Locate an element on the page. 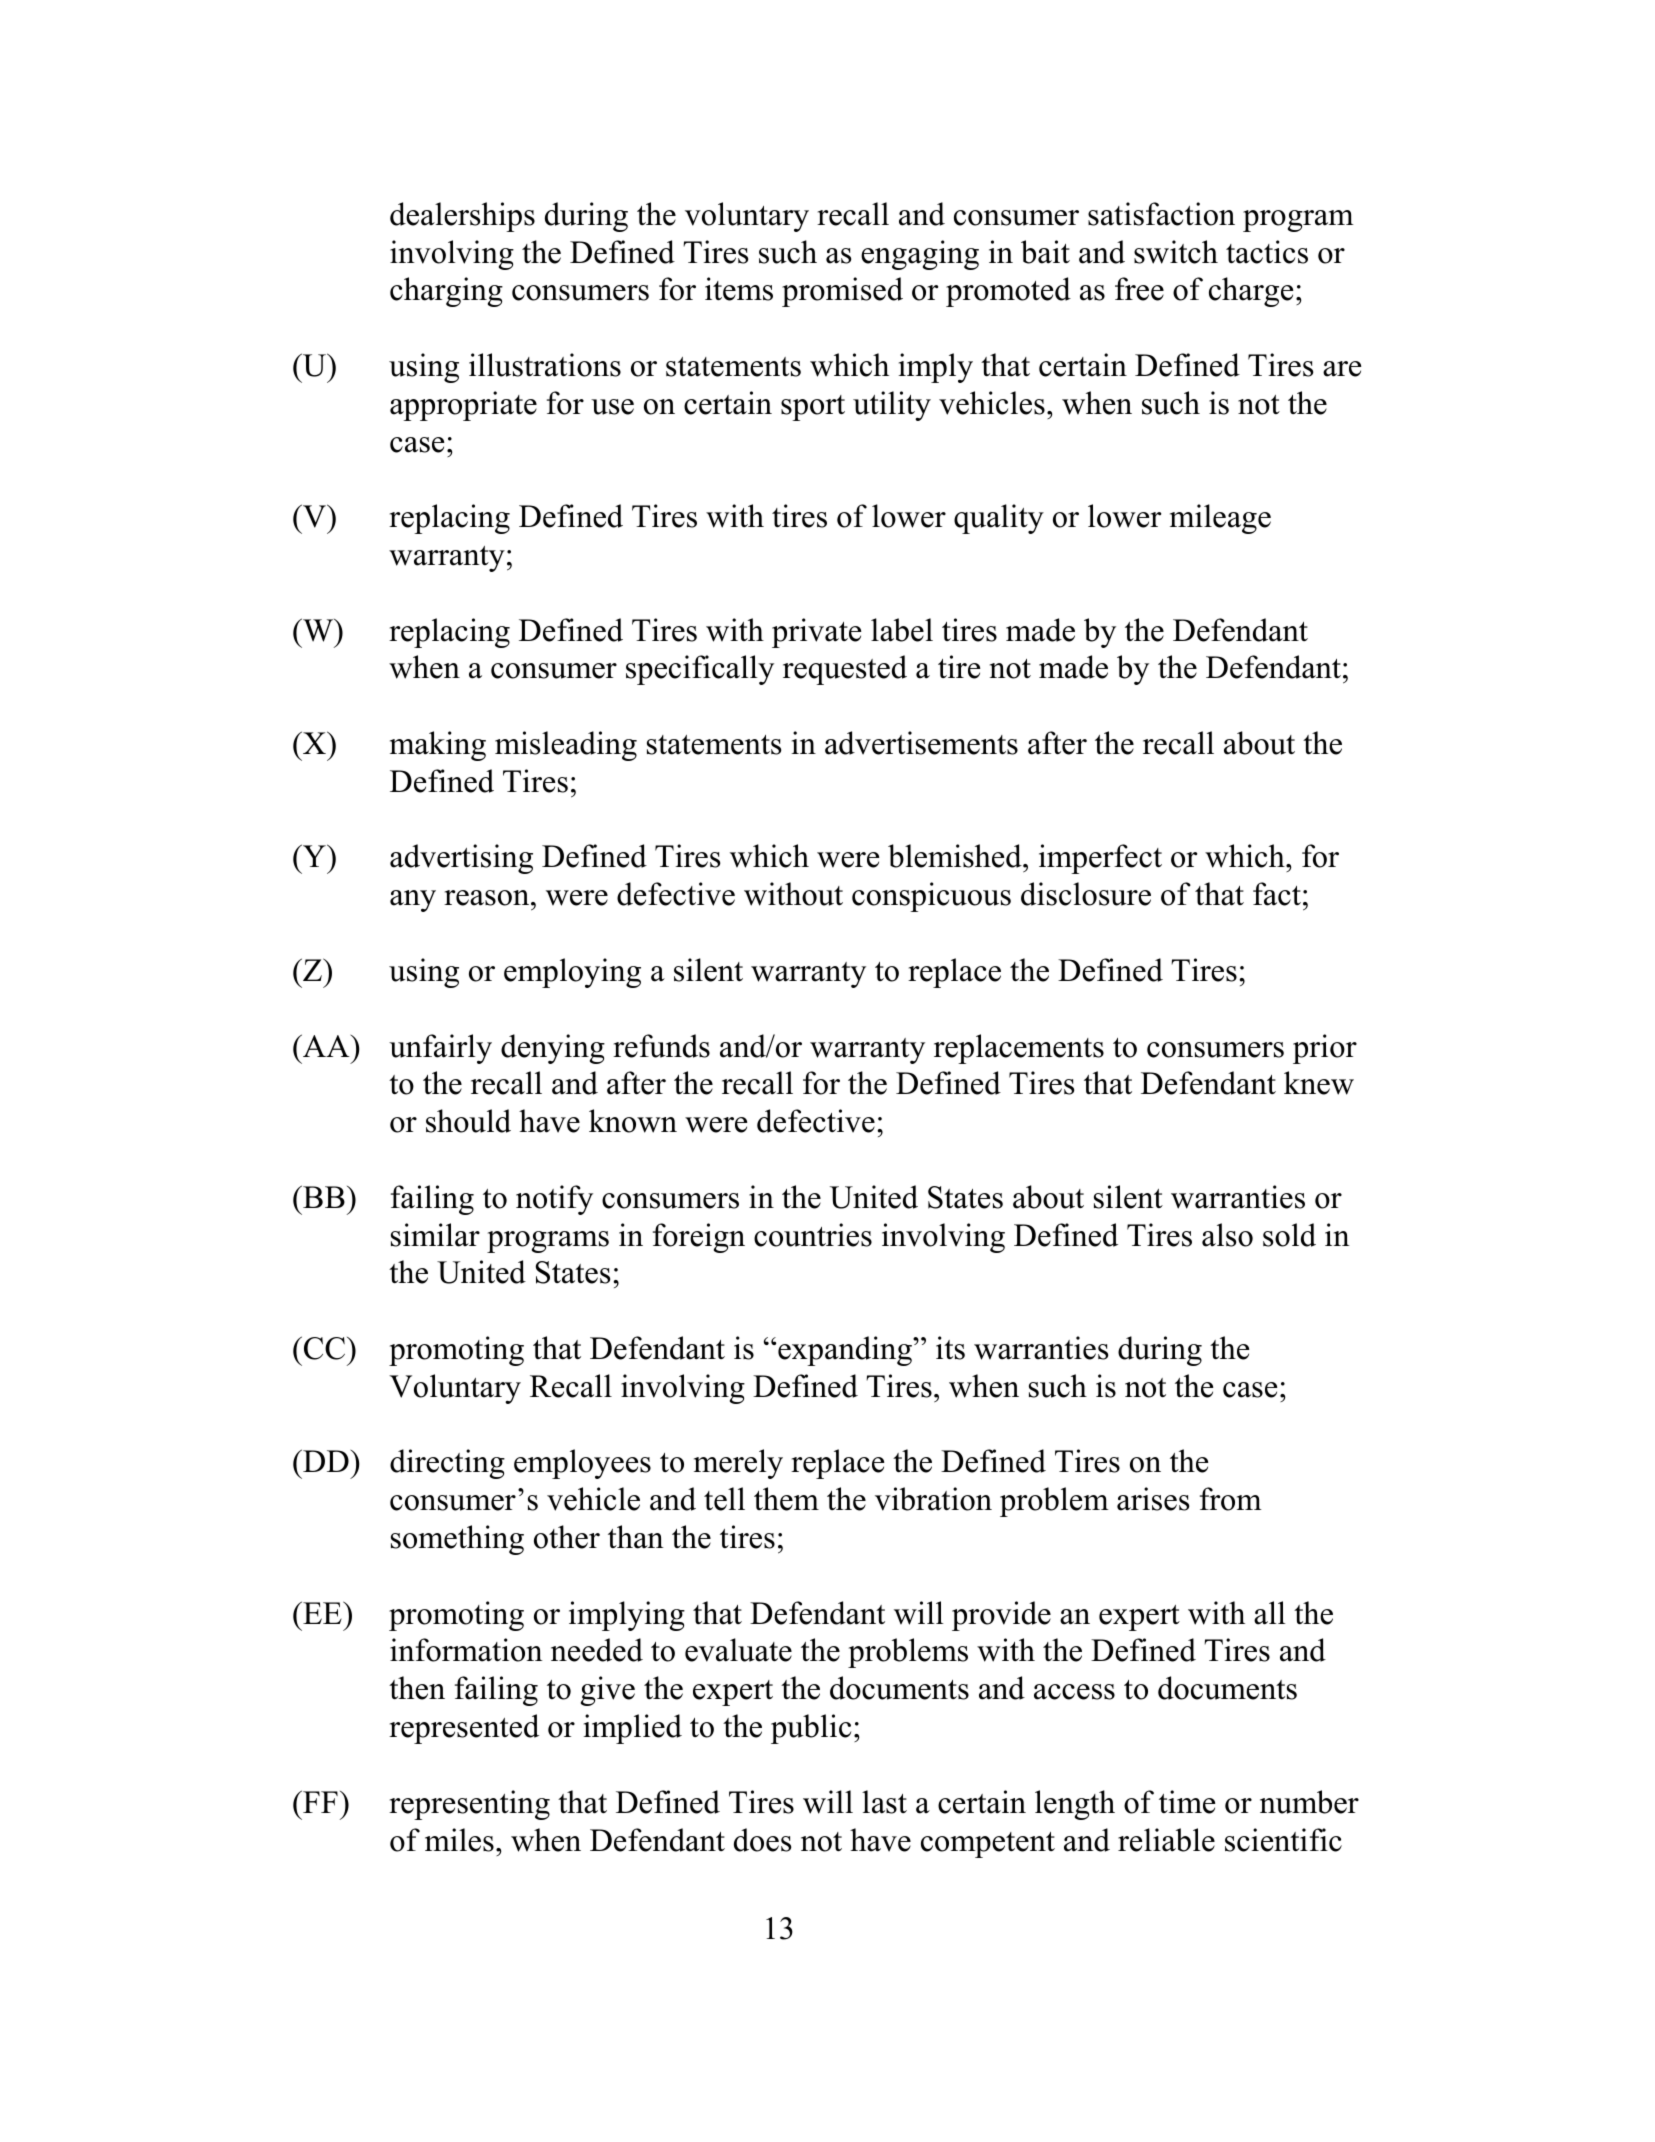  charge is located at coordinates (1251, 292).
